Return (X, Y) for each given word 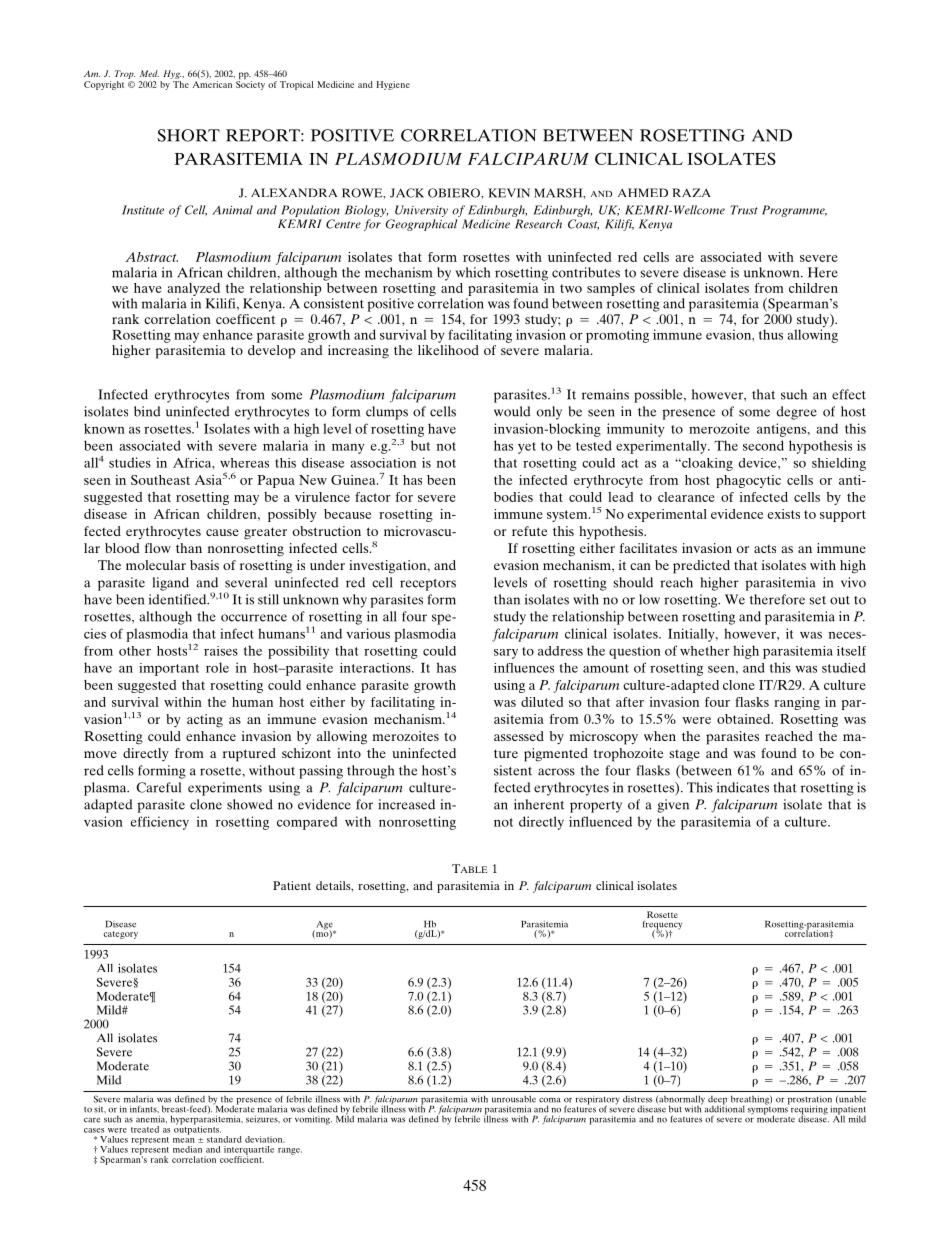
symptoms (768, 1110)
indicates (743, 787)
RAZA (691, 192)
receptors (428, 585)
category (121, 935)
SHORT (188, 135)
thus (771, 334)
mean (184, 1140)
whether (705, 651)
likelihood (448, 348)
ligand (171, 584)
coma (550, 1100)
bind (147, 411)
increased (406, 804)
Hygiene (393, 85)
